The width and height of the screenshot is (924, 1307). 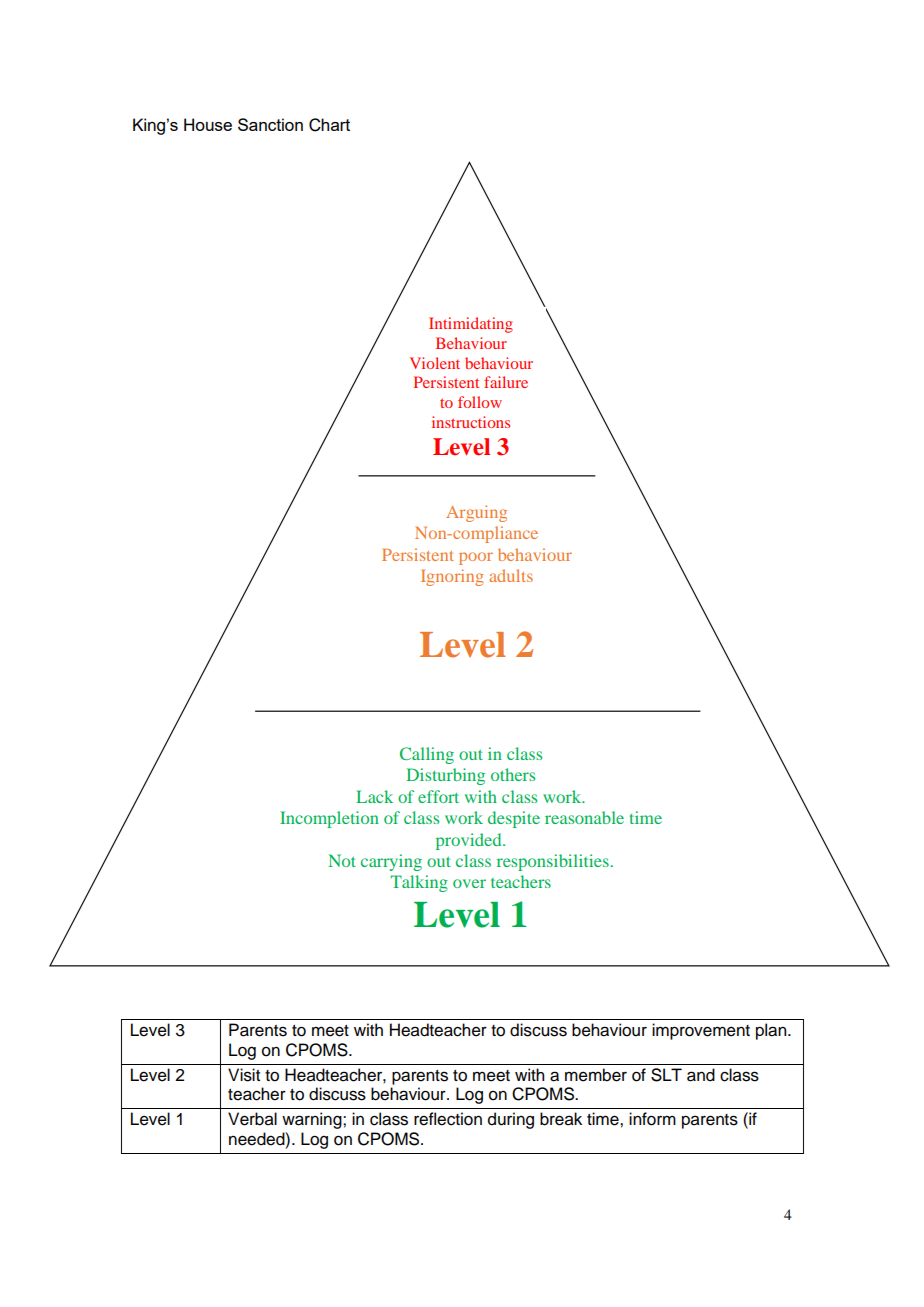 What do you see at coordinates (244, 1075) in the screenshot?
I see `Visit` at bounding box center [244, 1075].
